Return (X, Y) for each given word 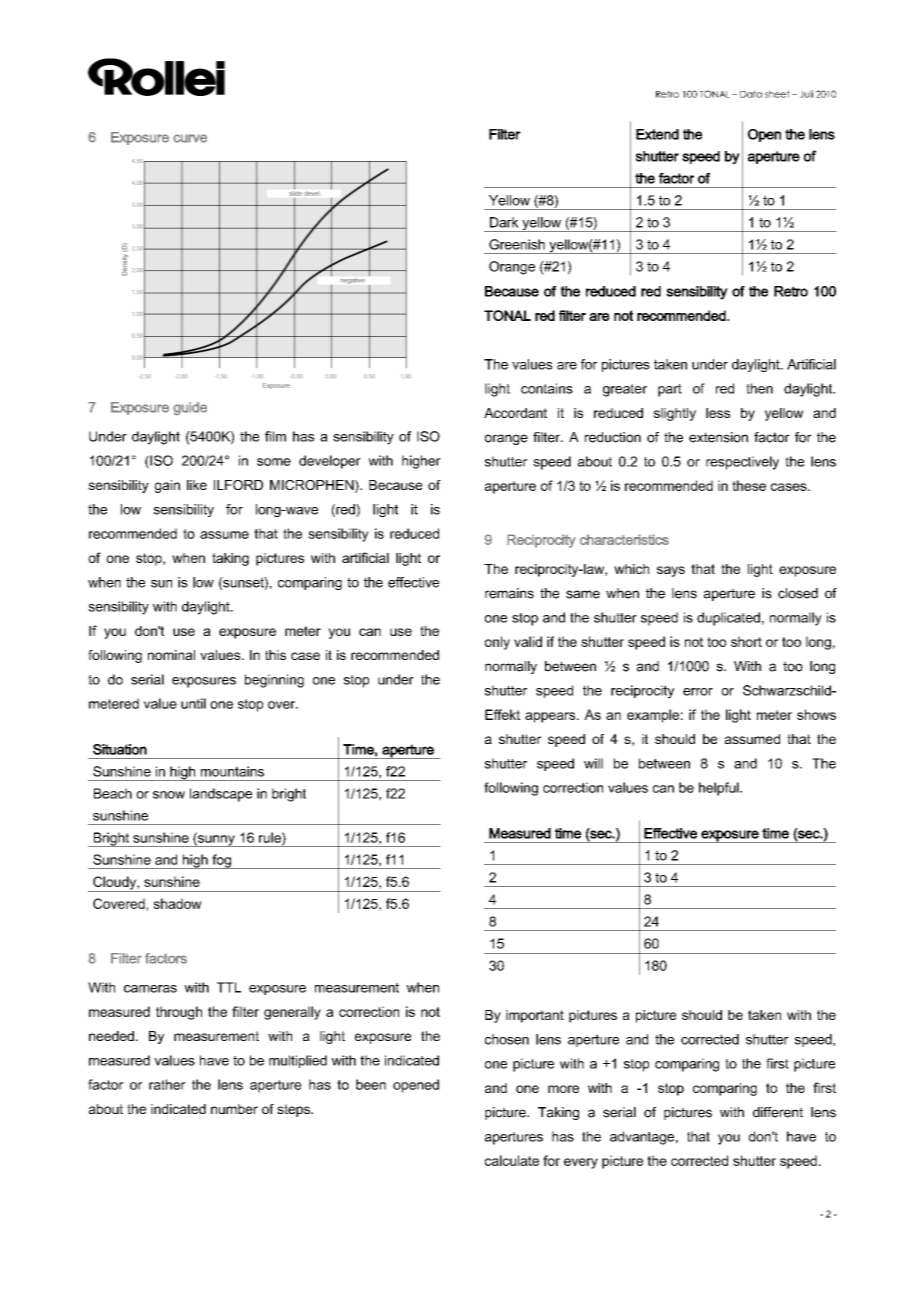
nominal (171, 655)
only (497, 643)
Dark (504, 222)
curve (190, 138)
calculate (512, 1160)
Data (751, 94)
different (778, 1112)
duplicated (728, 619)
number (234, 1109)
